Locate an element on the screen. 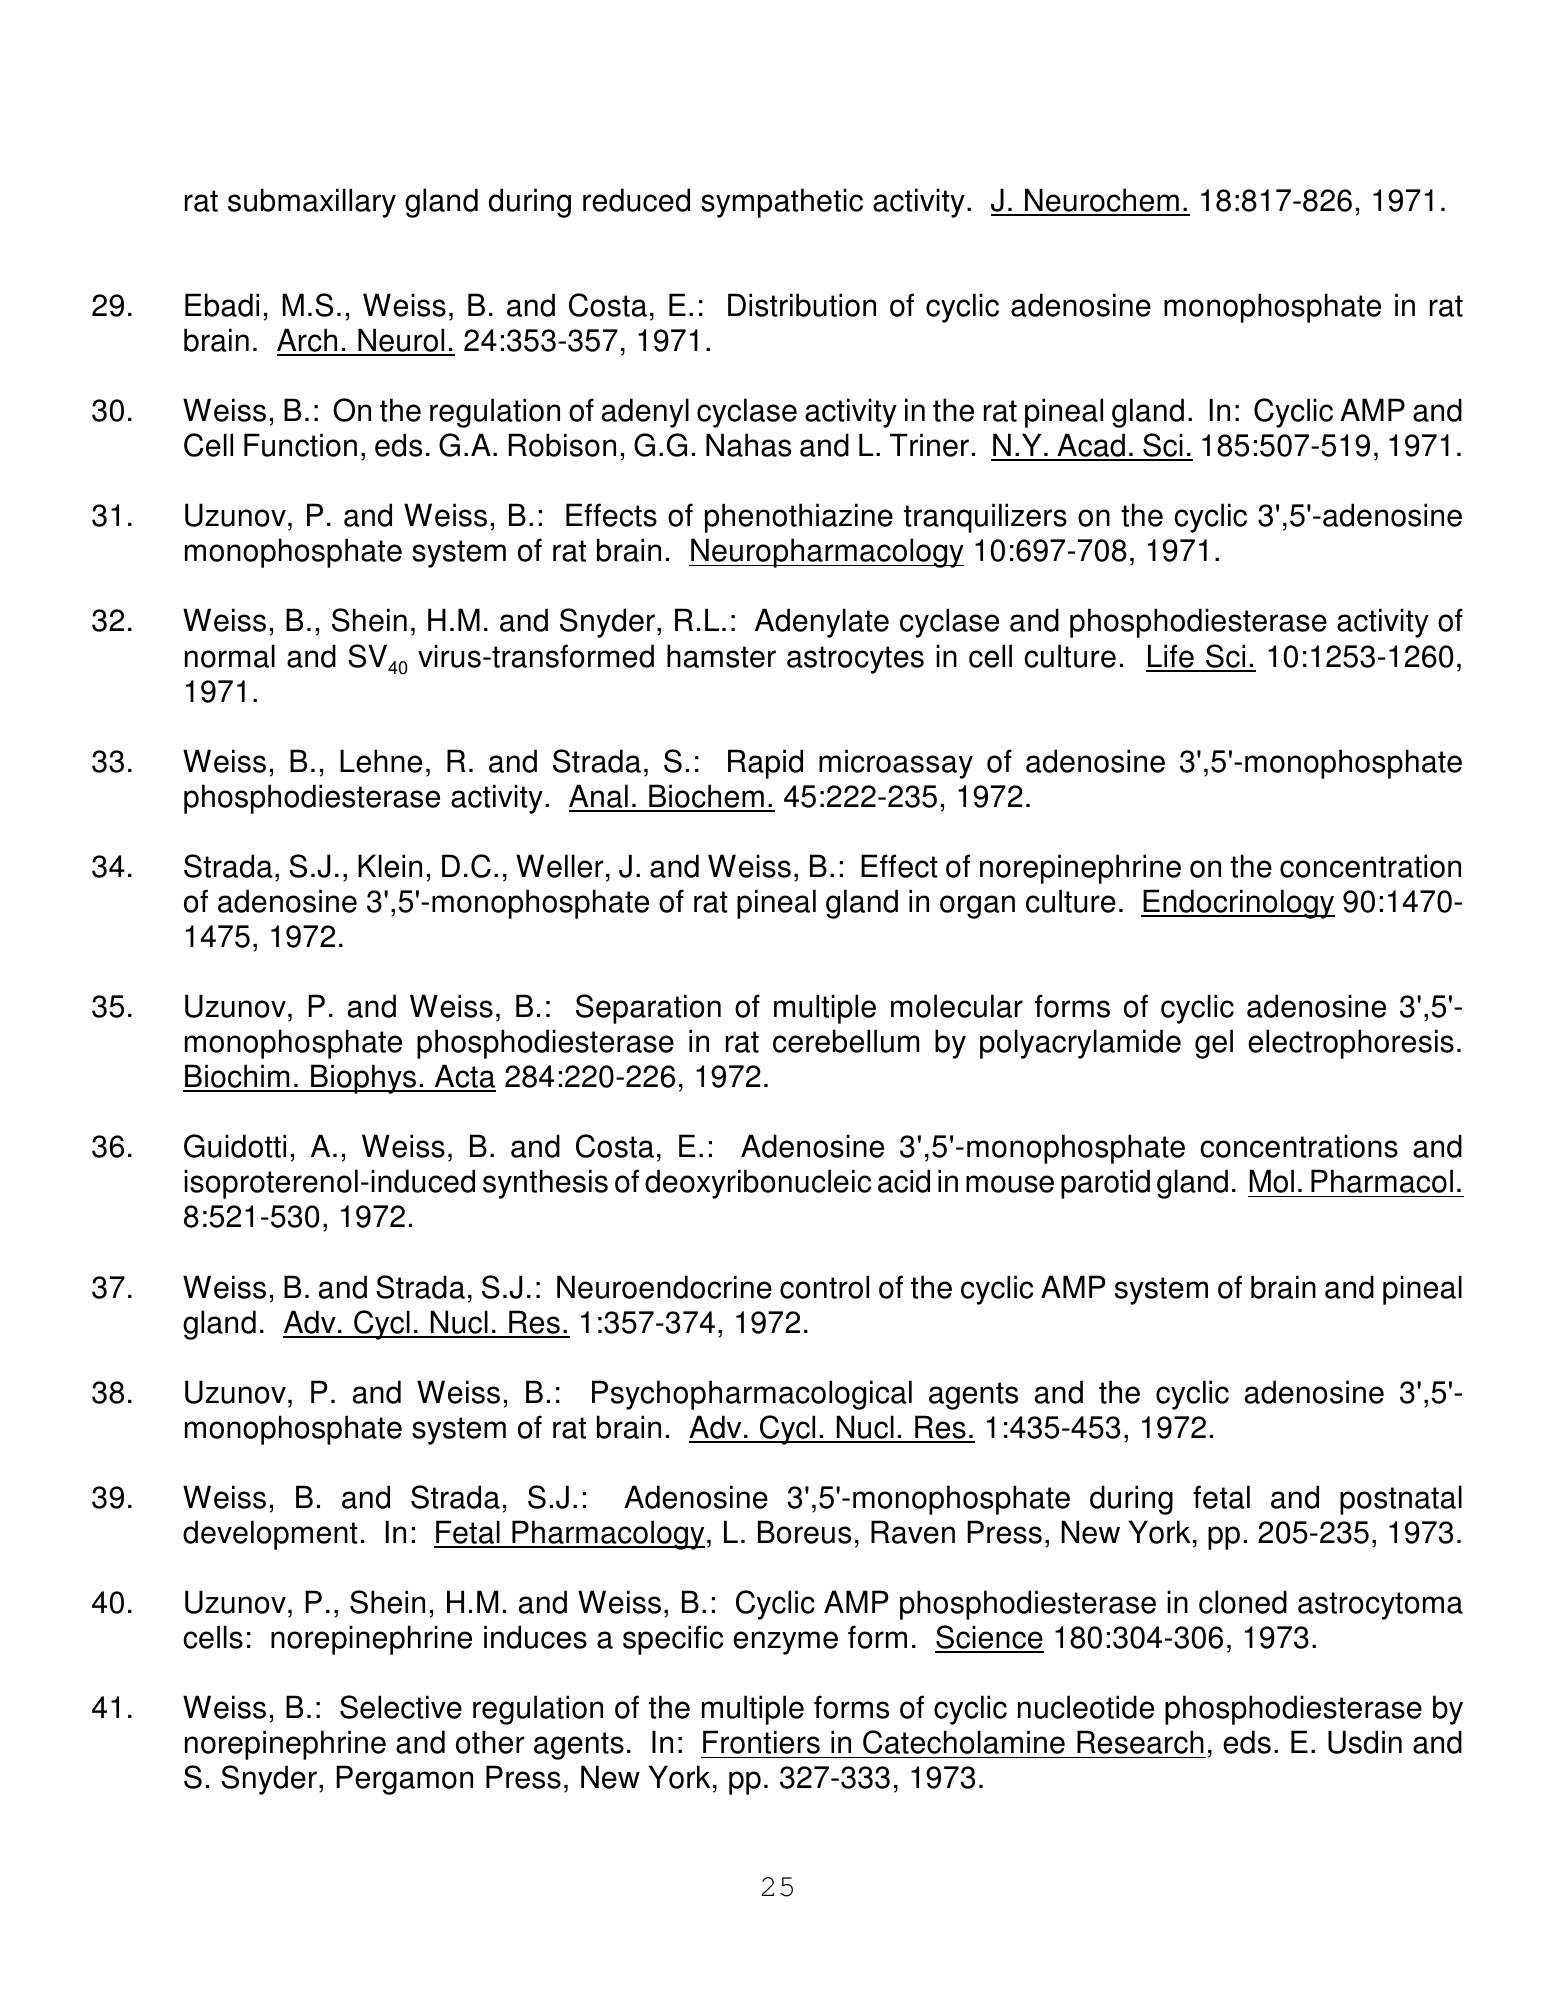  acid is located at coordinates (904, 1181).
